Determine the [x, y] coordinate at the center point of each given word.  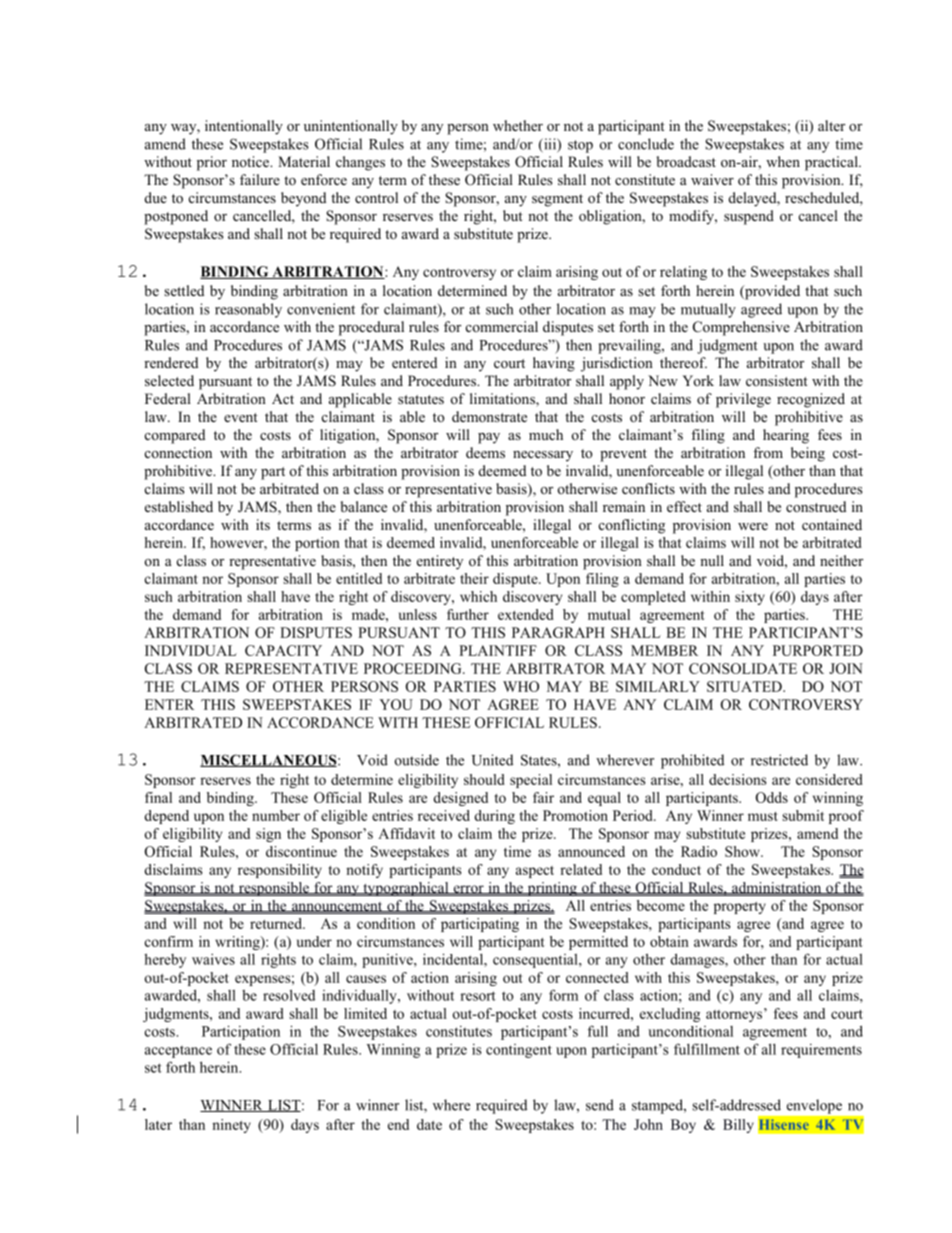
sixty [750, 598]
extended [526, 614]
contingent [519, 1051]
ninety [231, 1126]
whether [518, 125]
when [783, 161]
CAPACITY [283, 650]
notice [251, 161]
